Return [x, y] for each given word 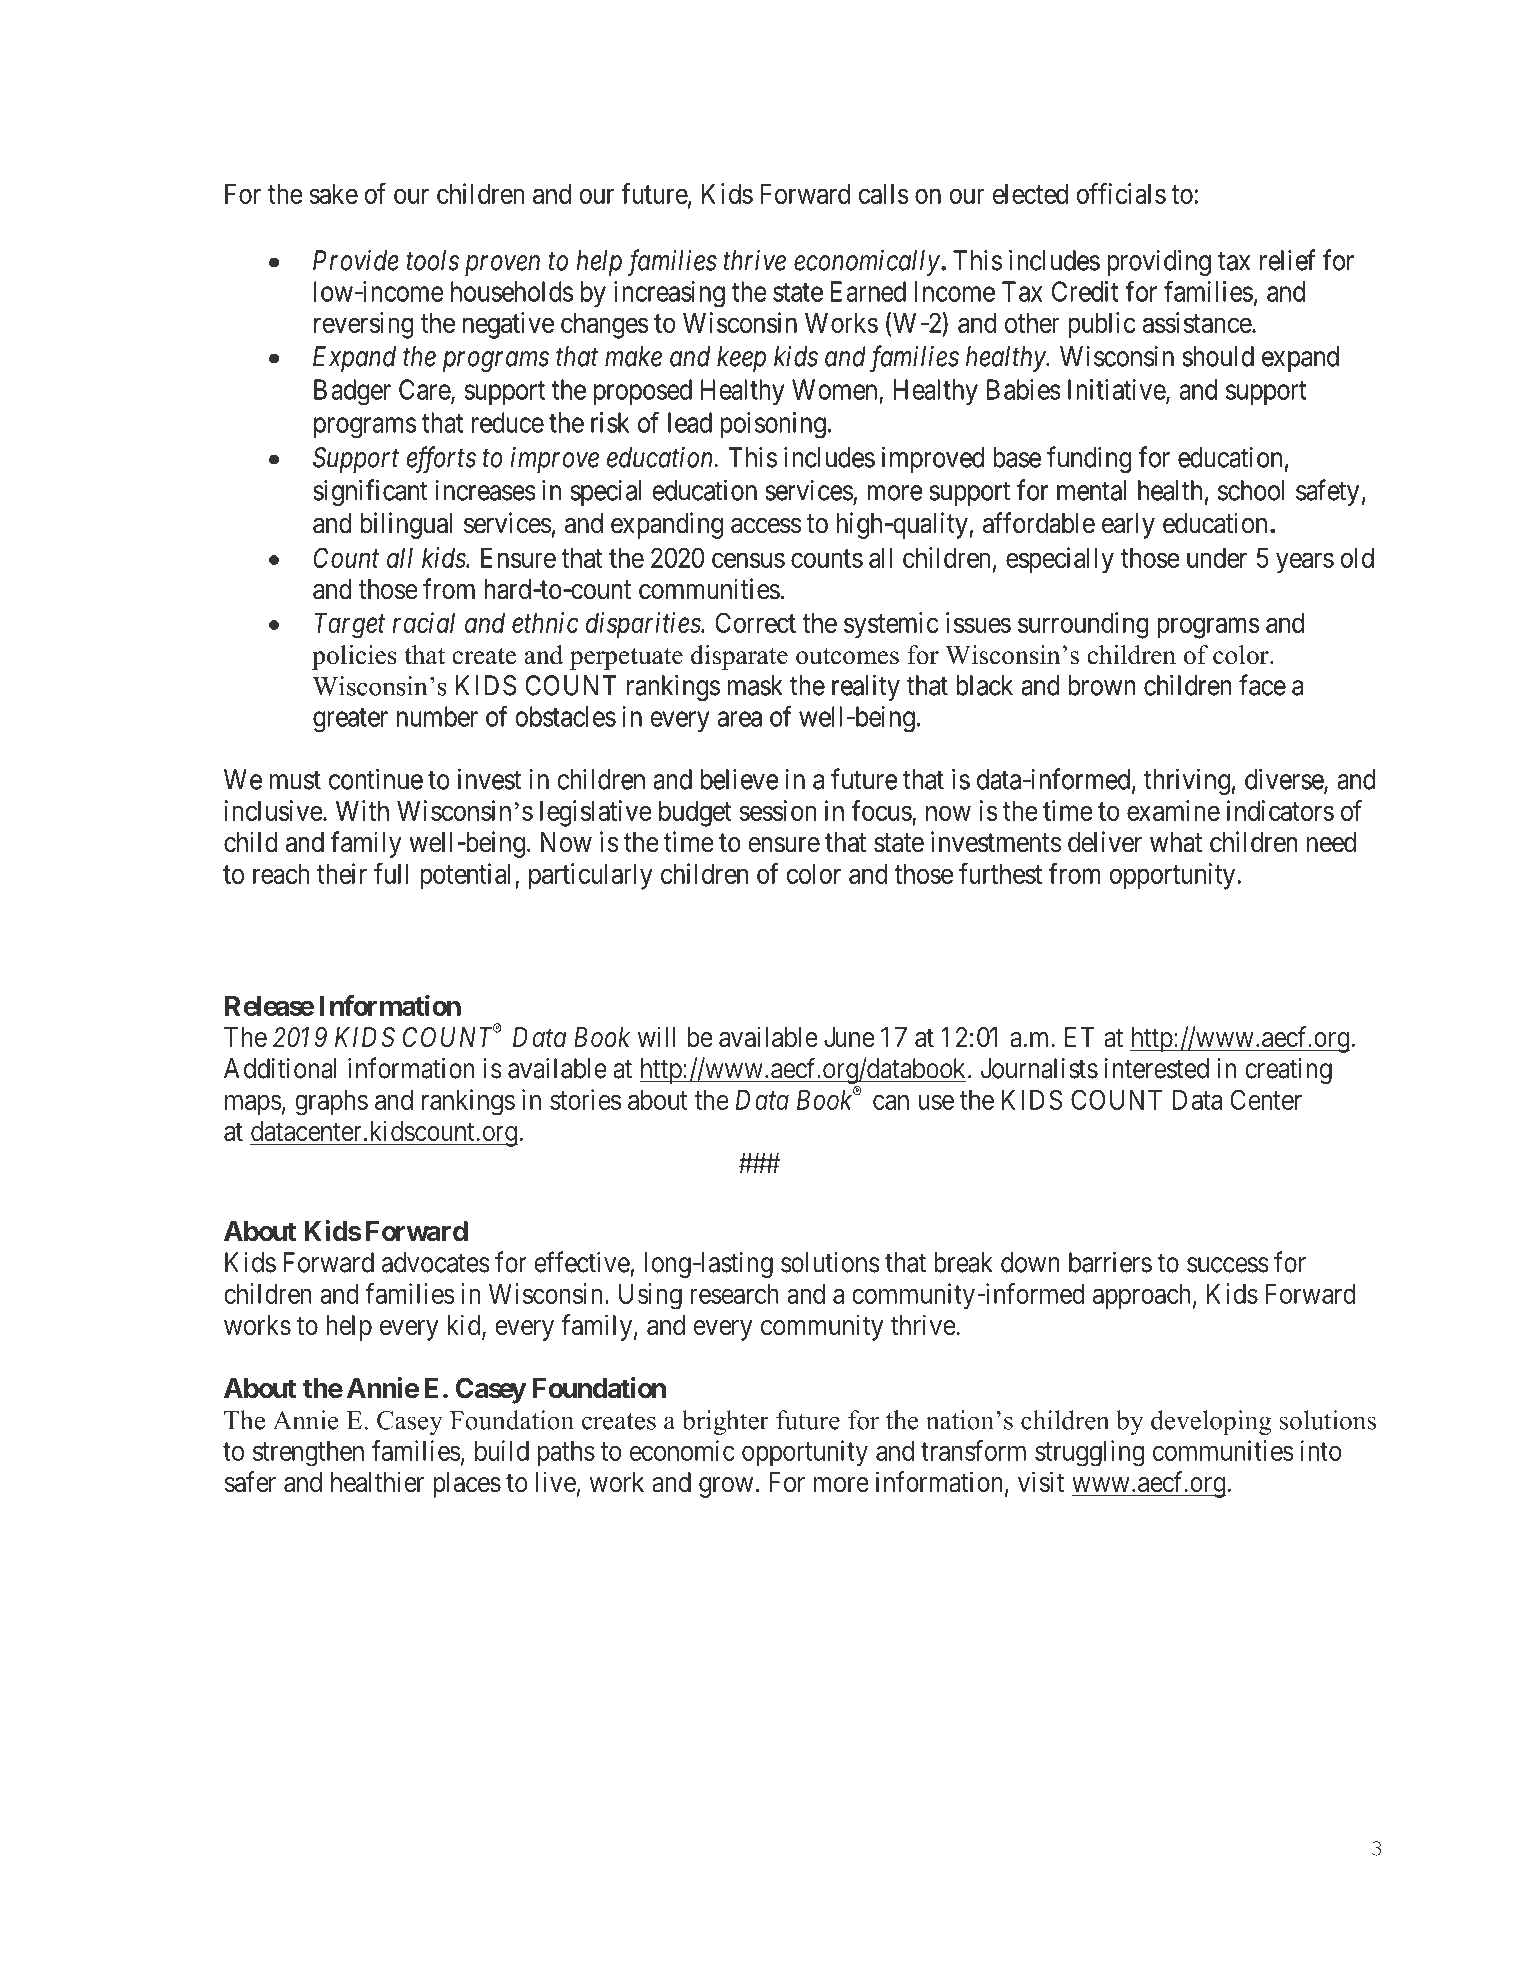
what [1176, 842]
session [778, 810]
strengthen [308, 1454]
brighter [725, 1422]
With [362, 810]
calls [883, 194]
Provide [356, 260]
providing [1159, 262]
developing [1211, 1422]
